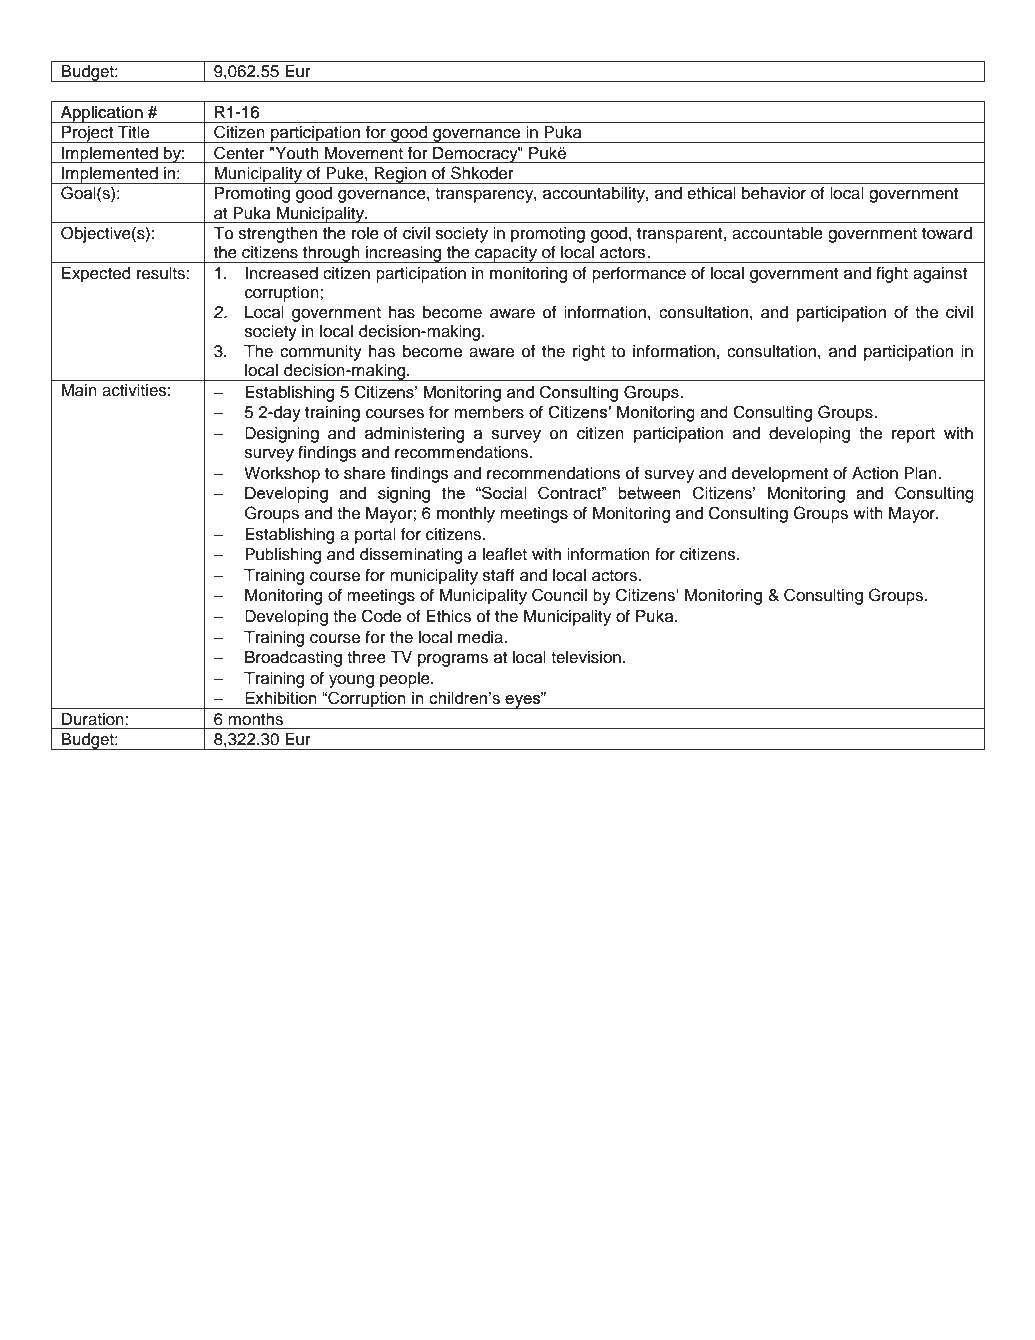 The image size is (1035, 1340). Describe the element at coordinates (453, 660) in the page. I see `programs` at that location.
